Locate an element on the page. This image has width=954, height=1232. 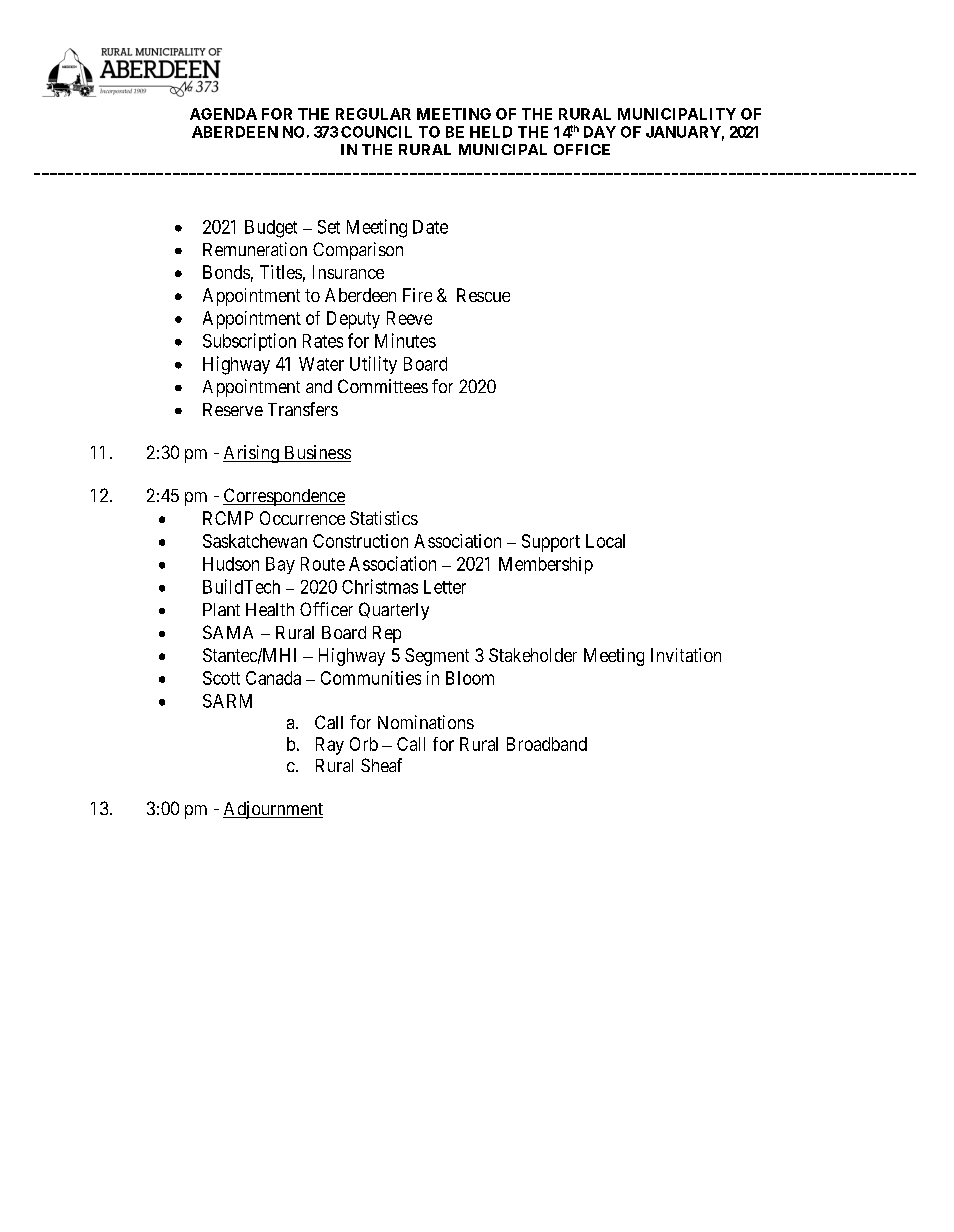
Local is located at coordinates (605, 541).
